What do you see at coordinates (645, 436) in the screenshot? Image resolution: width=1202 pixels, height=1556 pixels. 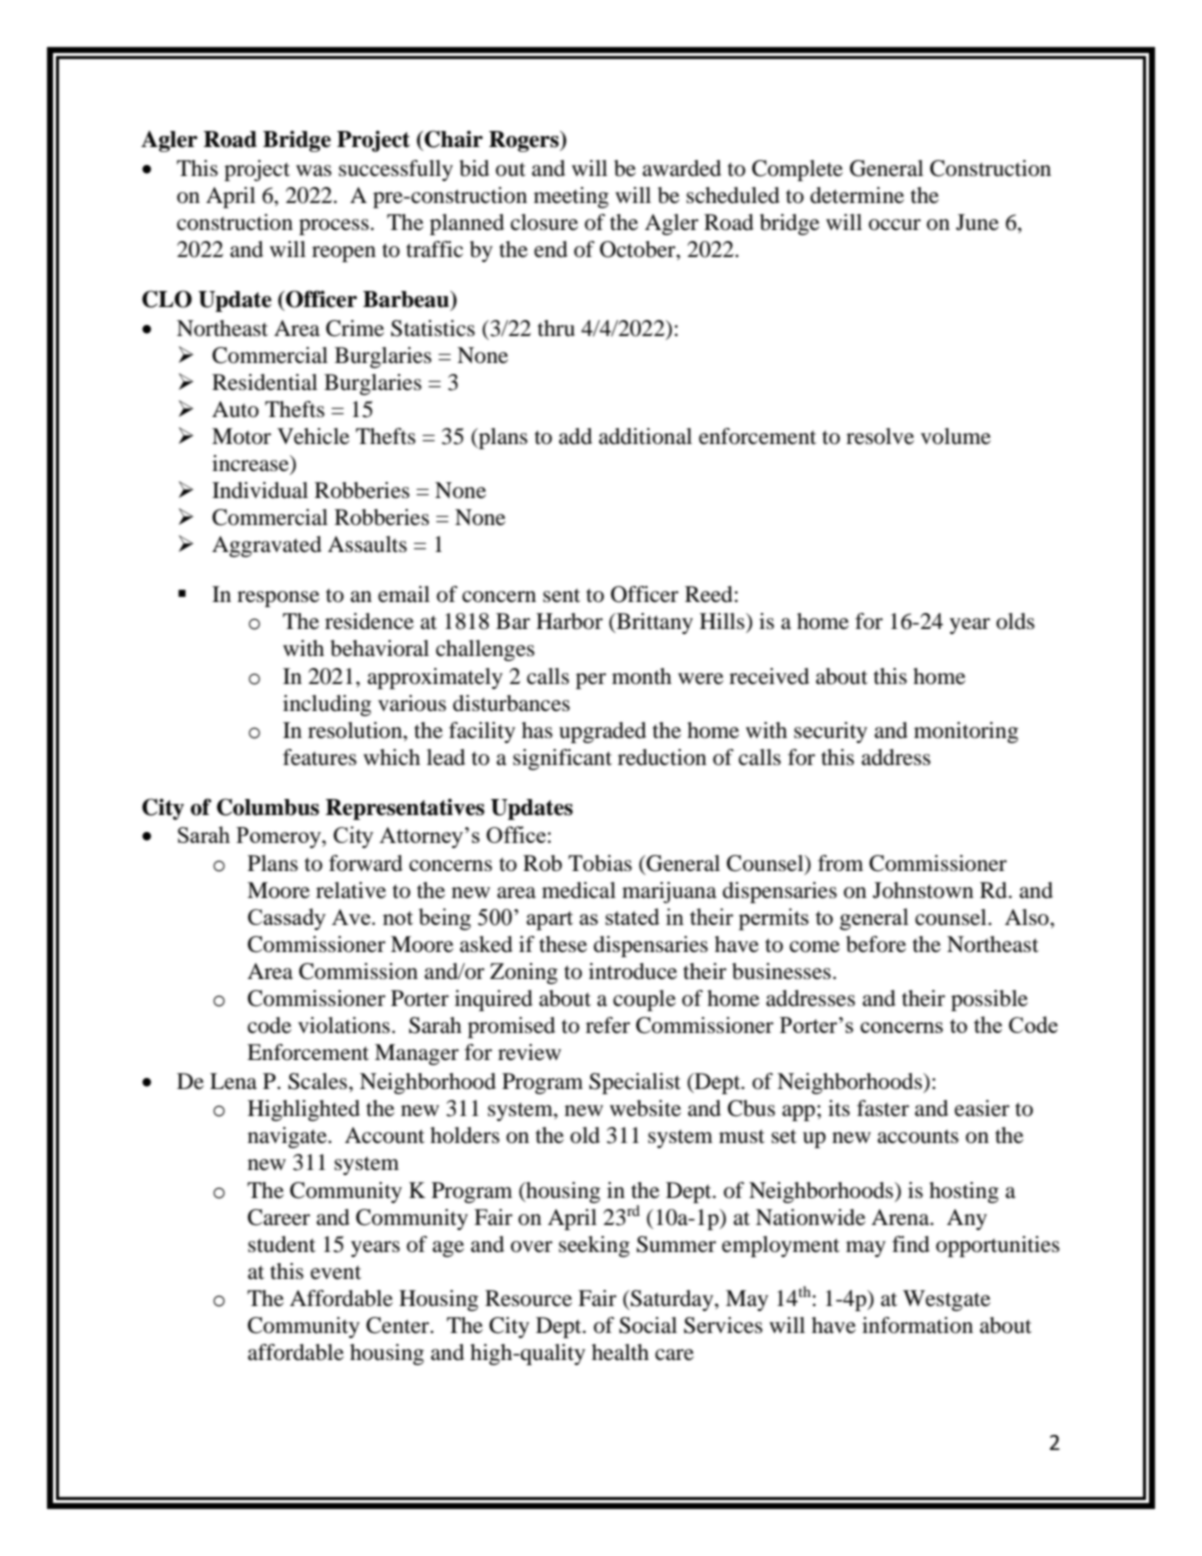 I see `additional` at bounding box center [645, 436].
